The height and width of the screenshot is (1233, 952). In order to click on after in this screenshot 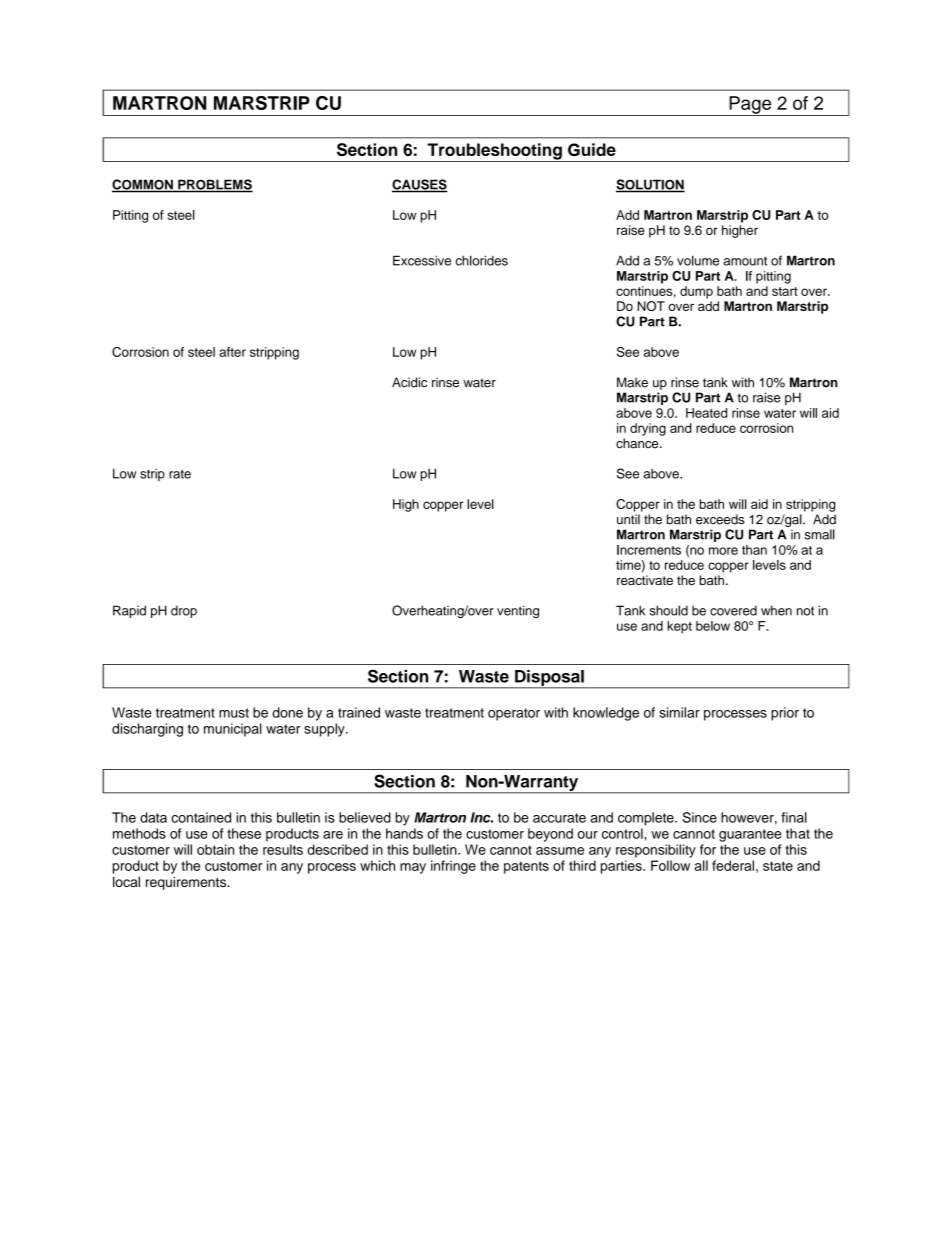, I will do `click(232, 352)`.
